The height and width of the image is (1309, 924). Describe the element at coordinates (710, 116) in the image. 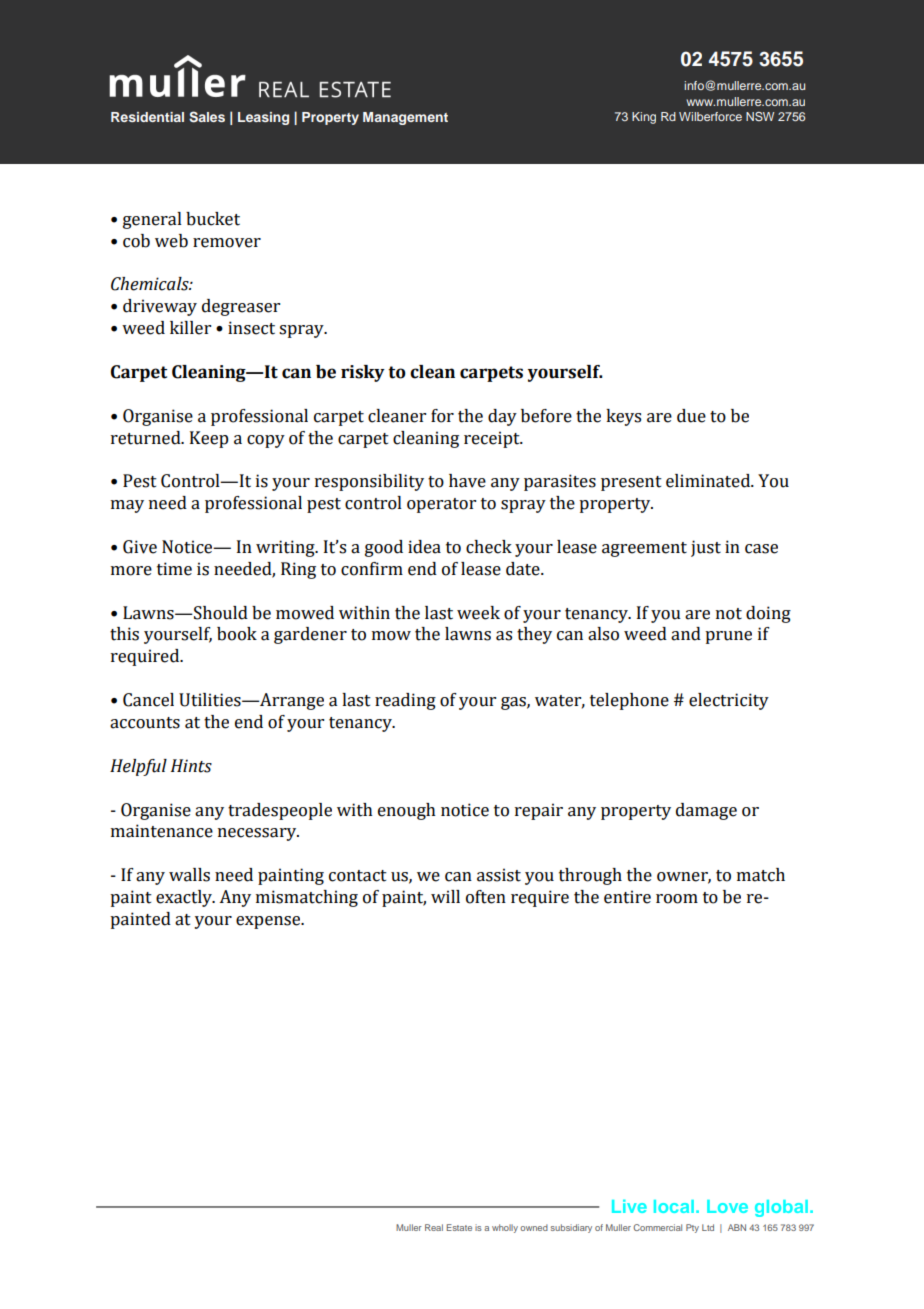

I see `Wilberforce` at that location.
